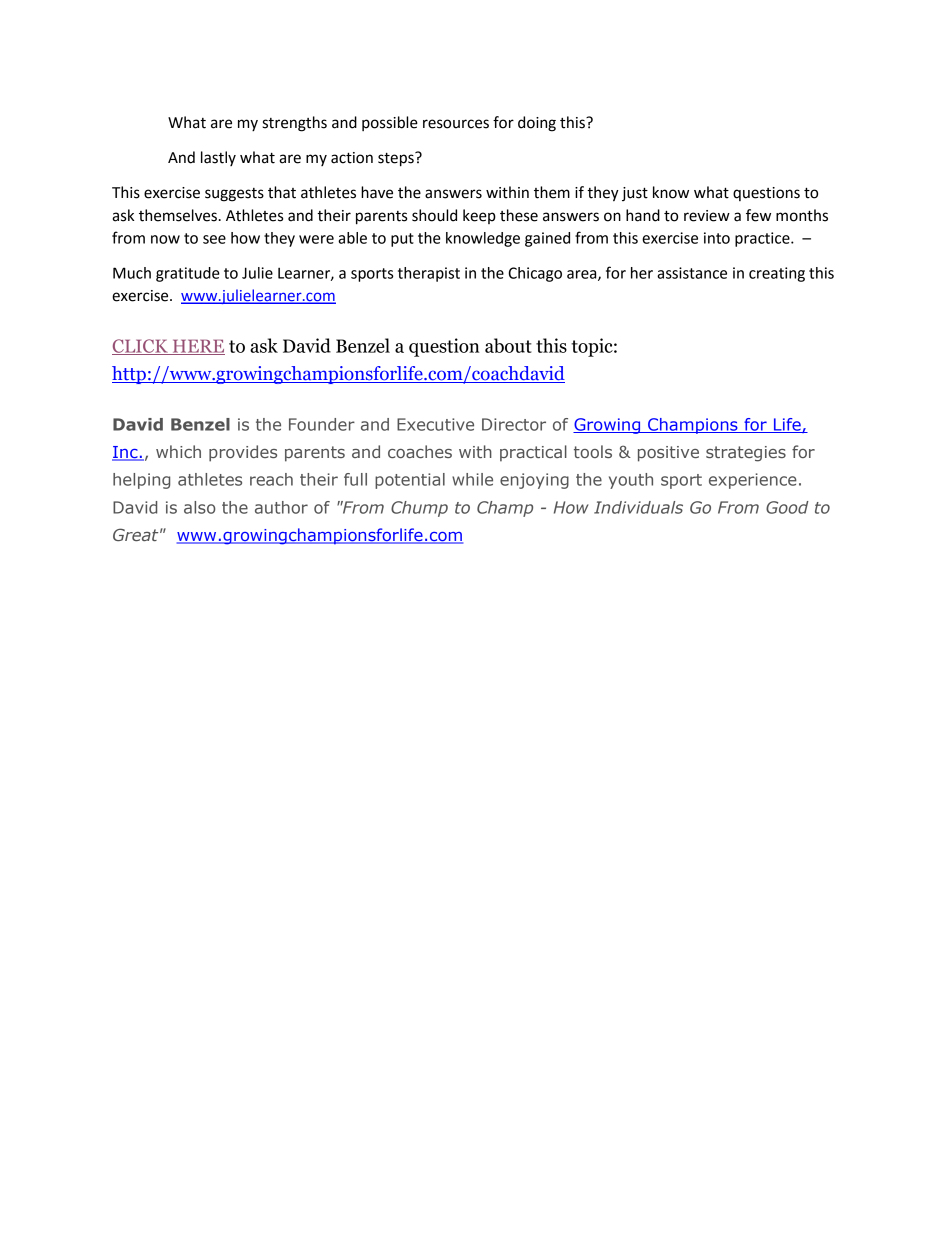 The height and width of the image is (1233, 952). I want to click on HERE, so click(197, 347).
